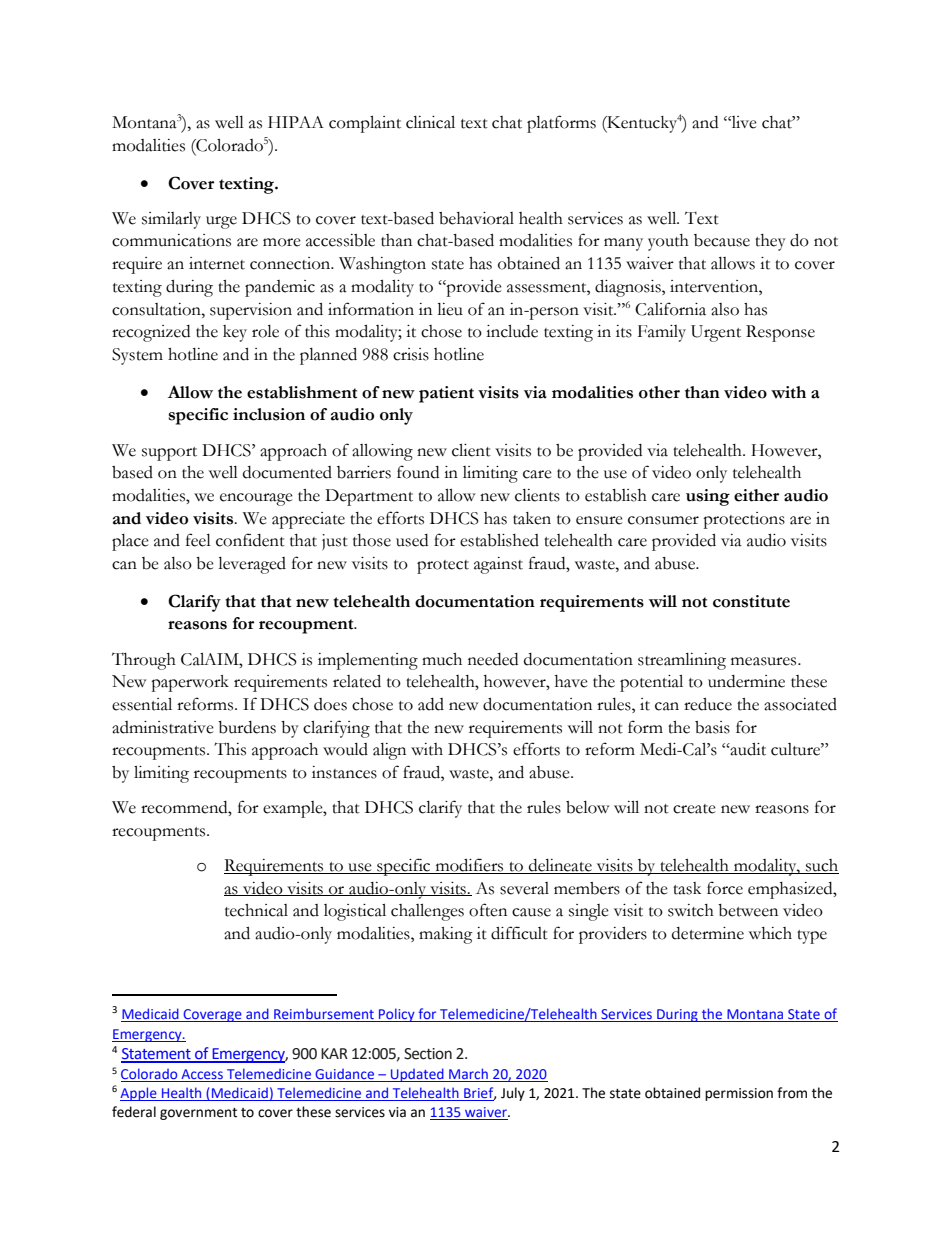  I want to click on technical, so click(256, 910).
